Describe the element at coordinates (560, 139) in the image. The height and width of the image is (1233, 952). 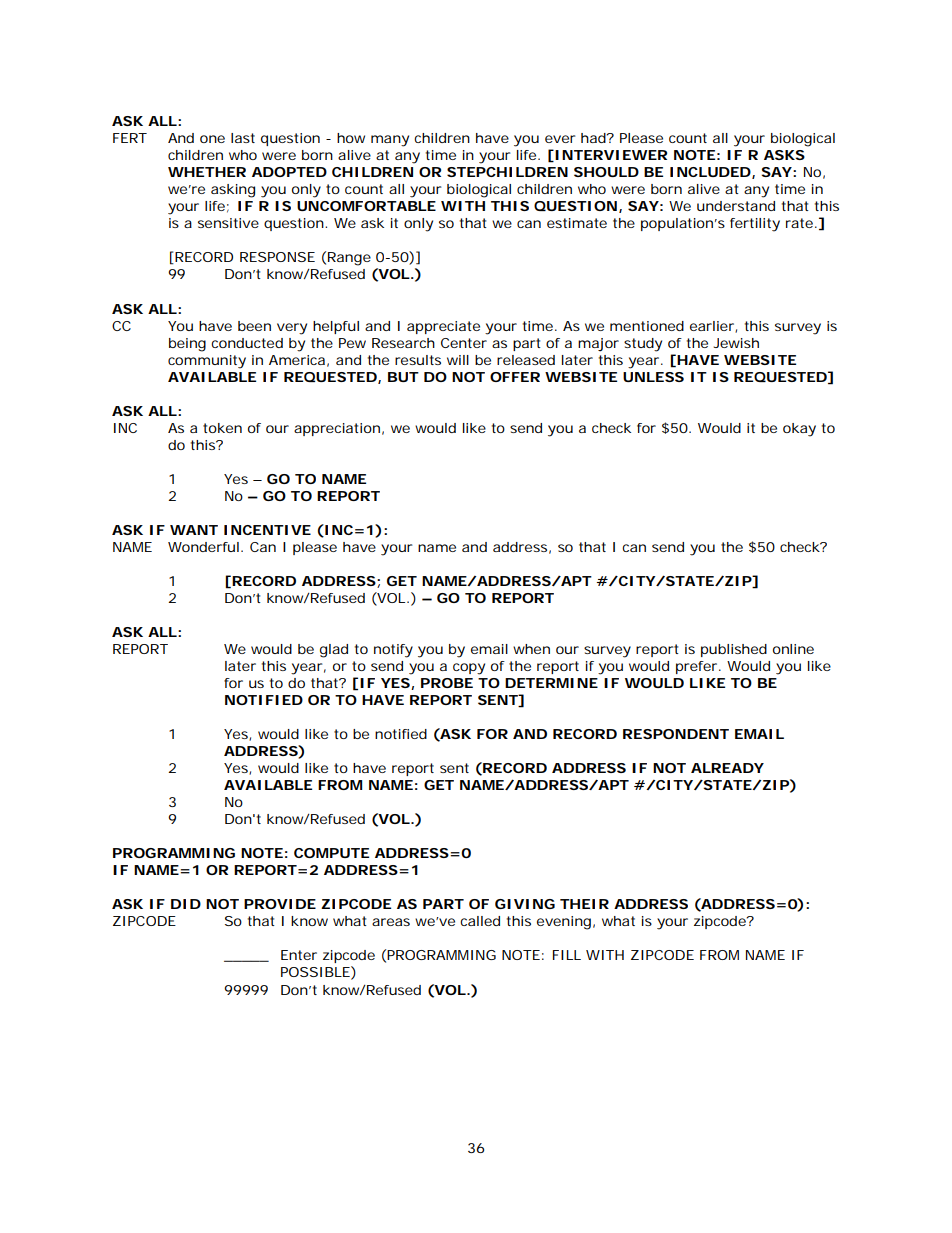
I see `ever` at that location.
